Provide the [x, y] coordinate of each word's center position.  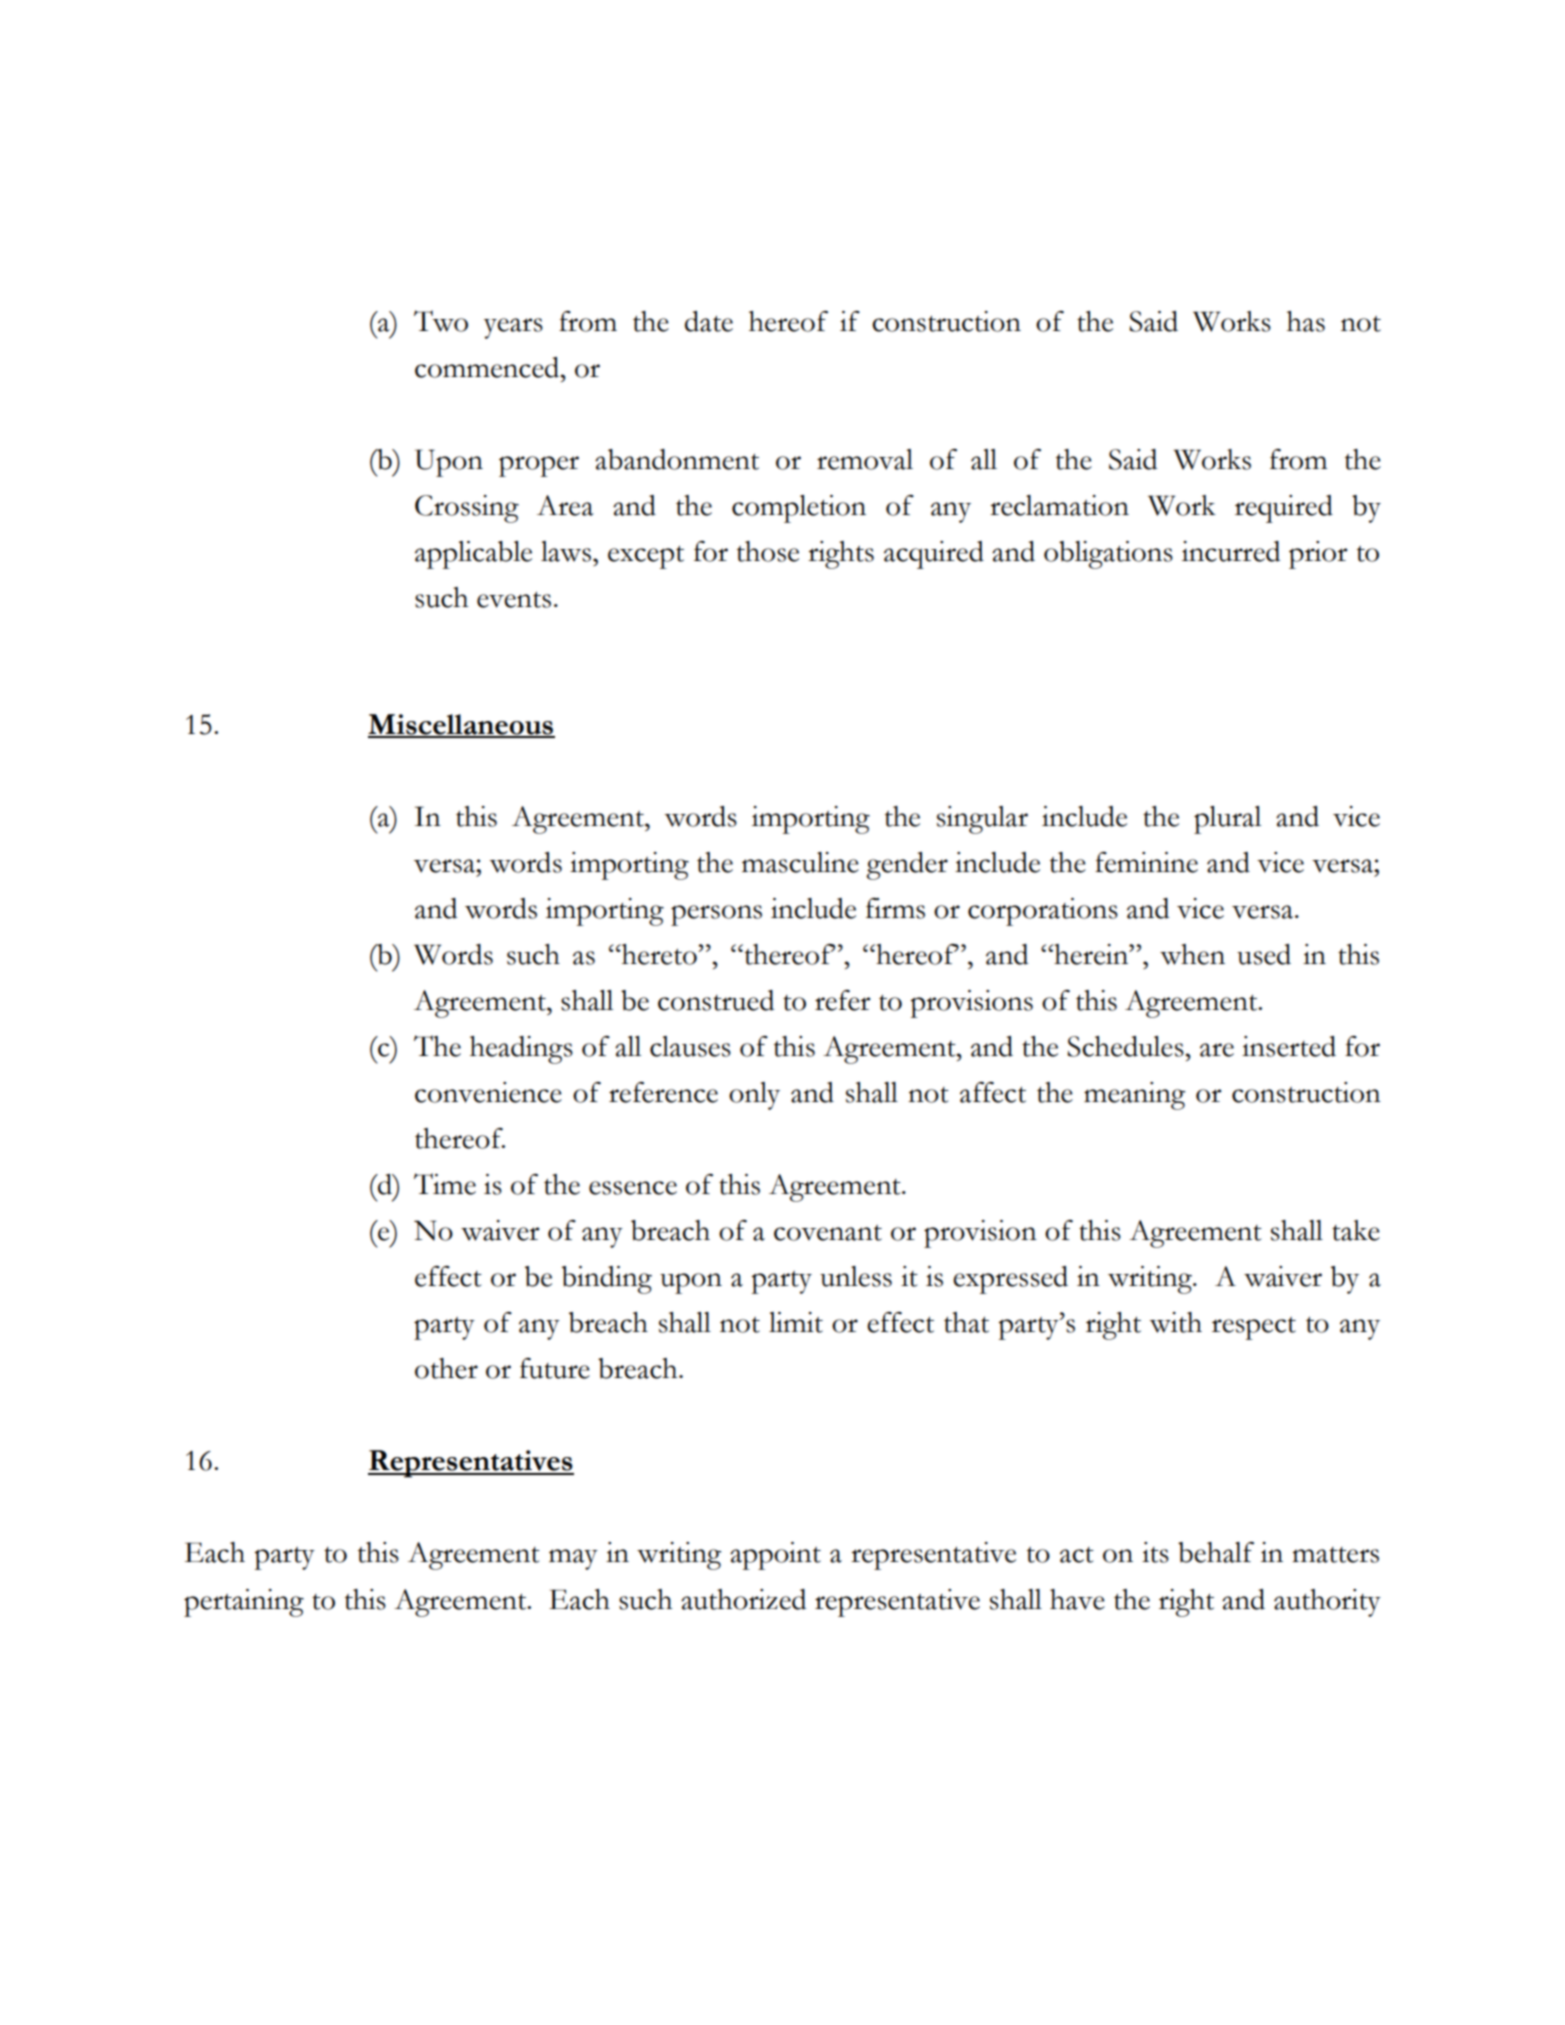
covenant [828, 1233]
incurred [1231, 551]
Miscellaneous [461, 725]
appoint [775, 1556]
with [1175, 1322]
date [709, 321]
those [768, 551]
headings [521, 1050]
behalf [1216, 1552]
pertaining [244, 1603]
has [1306, 321]
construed [716, 1000]
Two [441, 321]
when [1192, 954]
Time [445, 1184]
